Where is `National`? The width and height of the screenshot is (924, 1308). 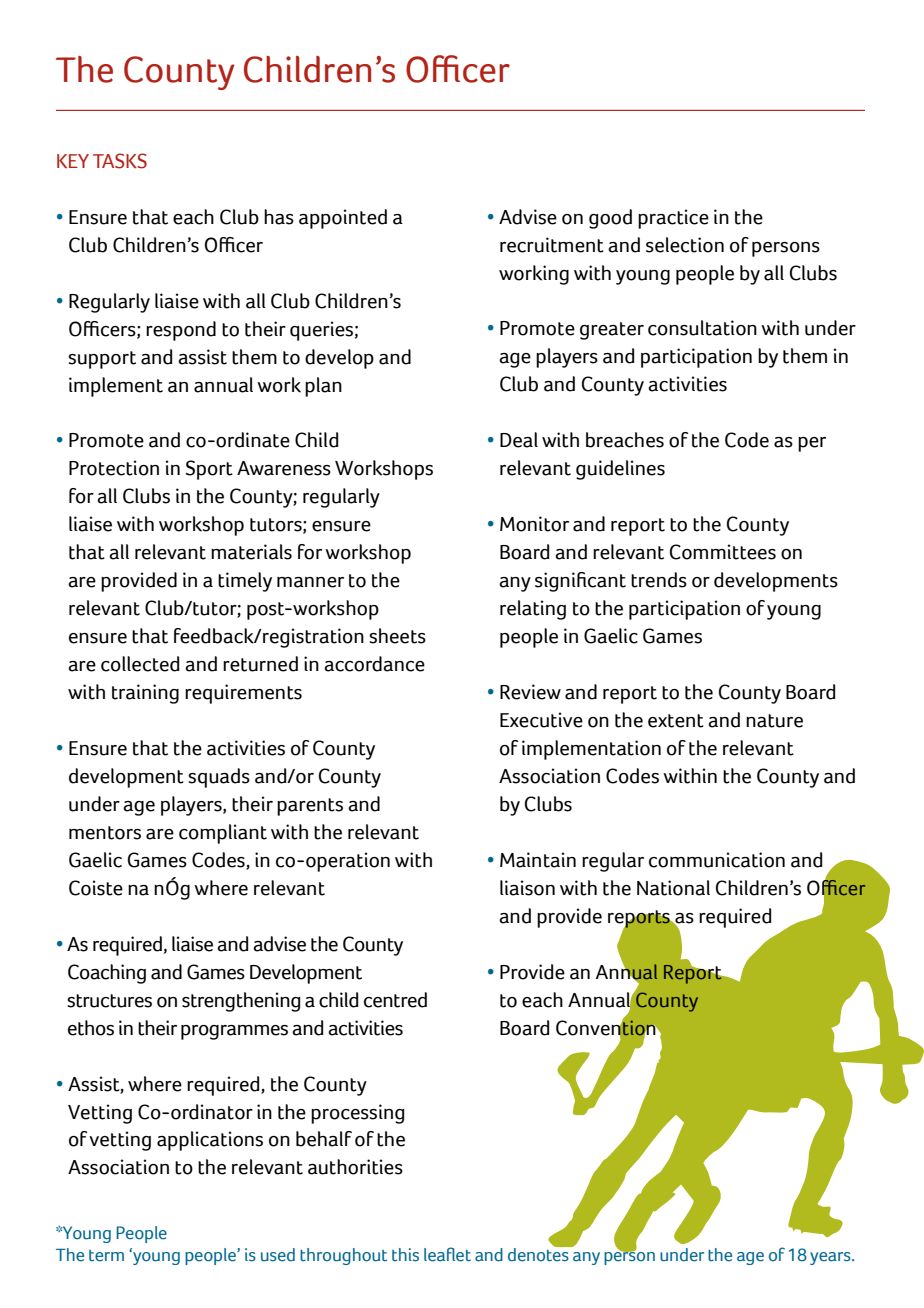 National is located at coordinates (673, 888).
